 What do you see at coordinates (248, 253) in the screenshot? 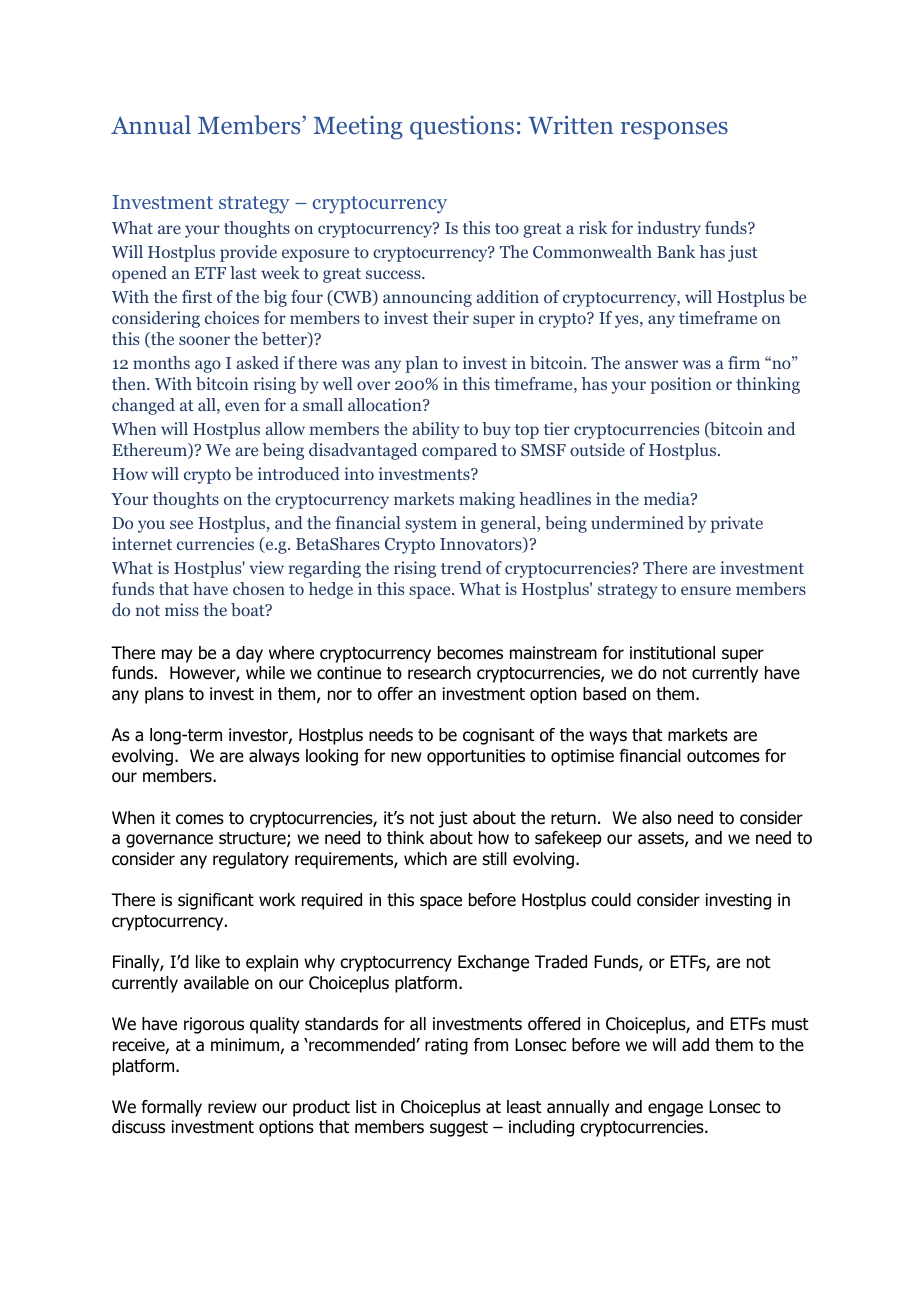
I see `provide` at bounding box center [248, 253].
